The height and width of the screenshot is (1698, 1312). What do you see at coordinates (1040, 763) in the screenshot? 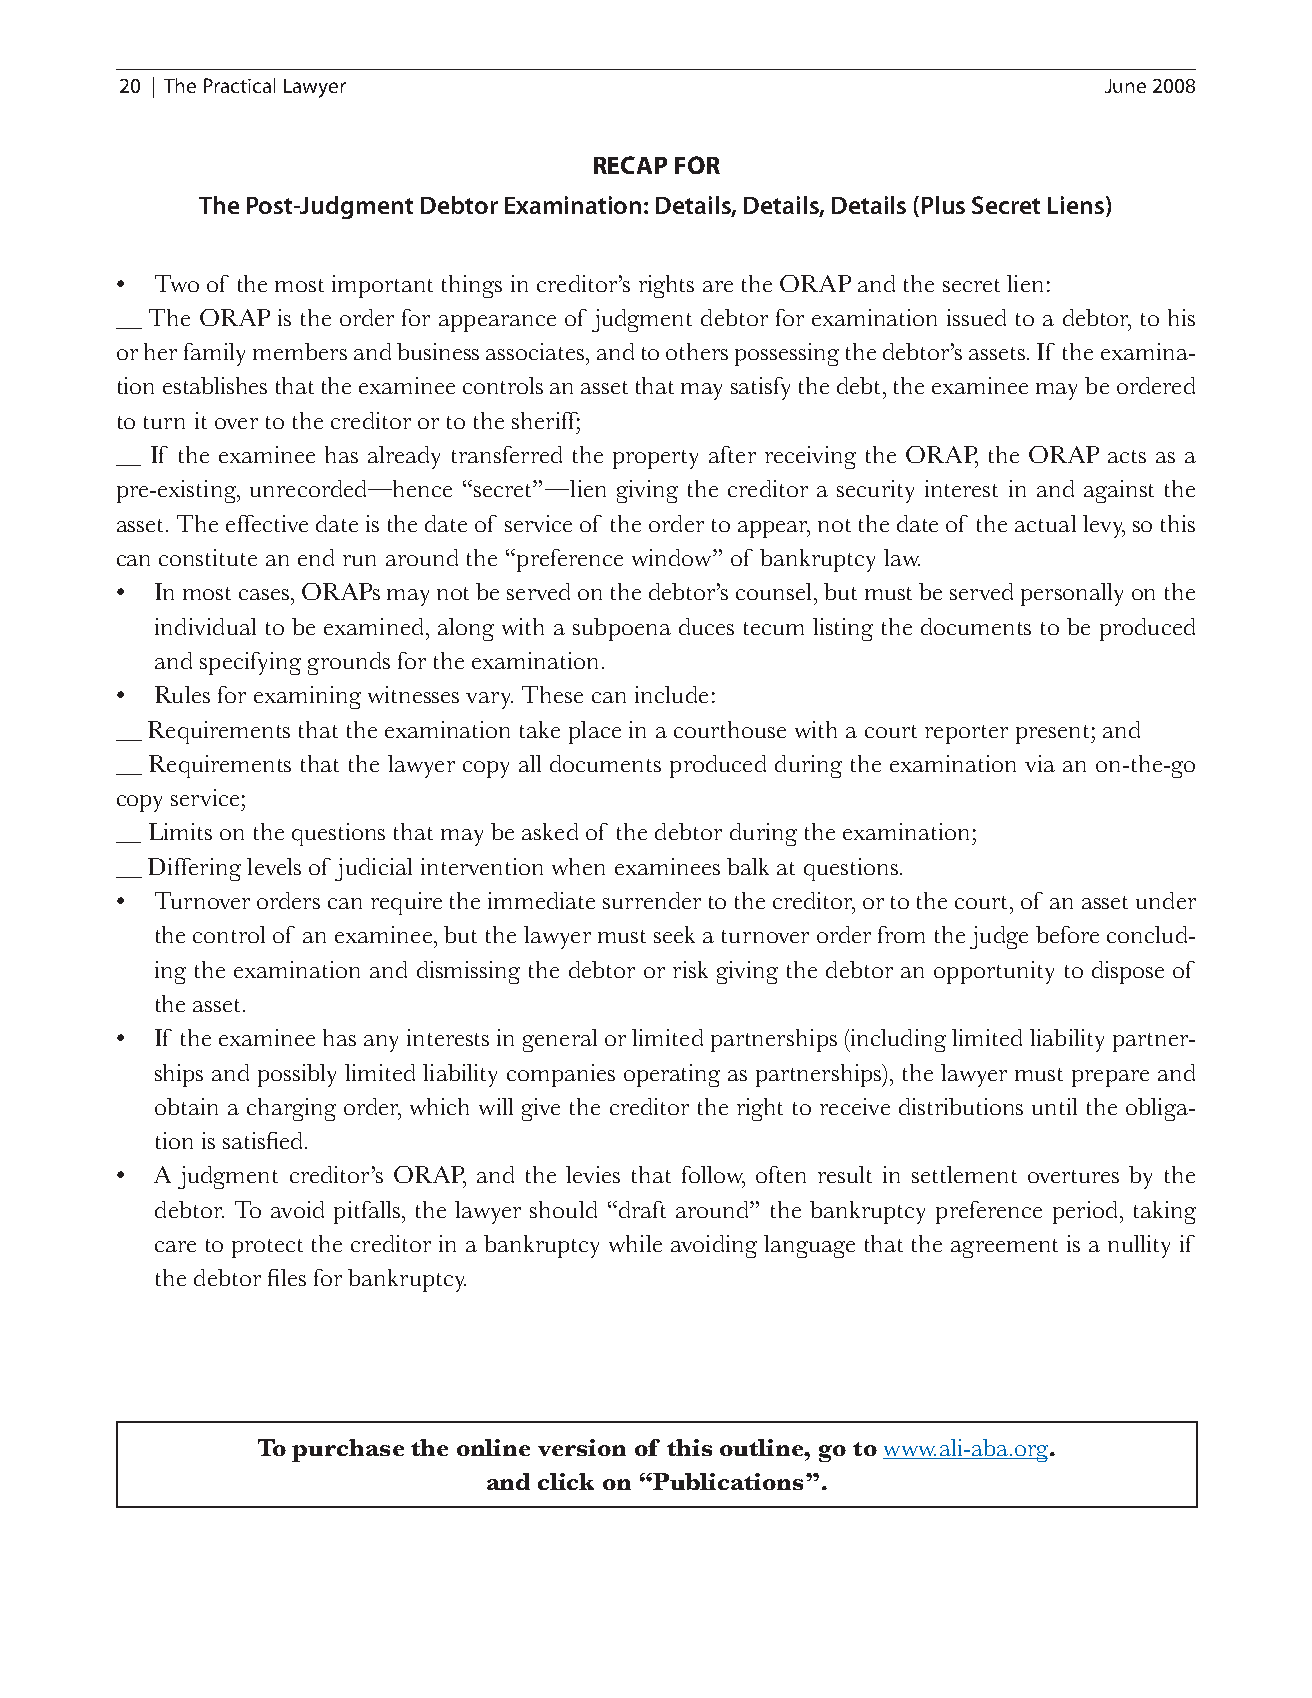
I see `via` at bounding box center [1040, 763].
